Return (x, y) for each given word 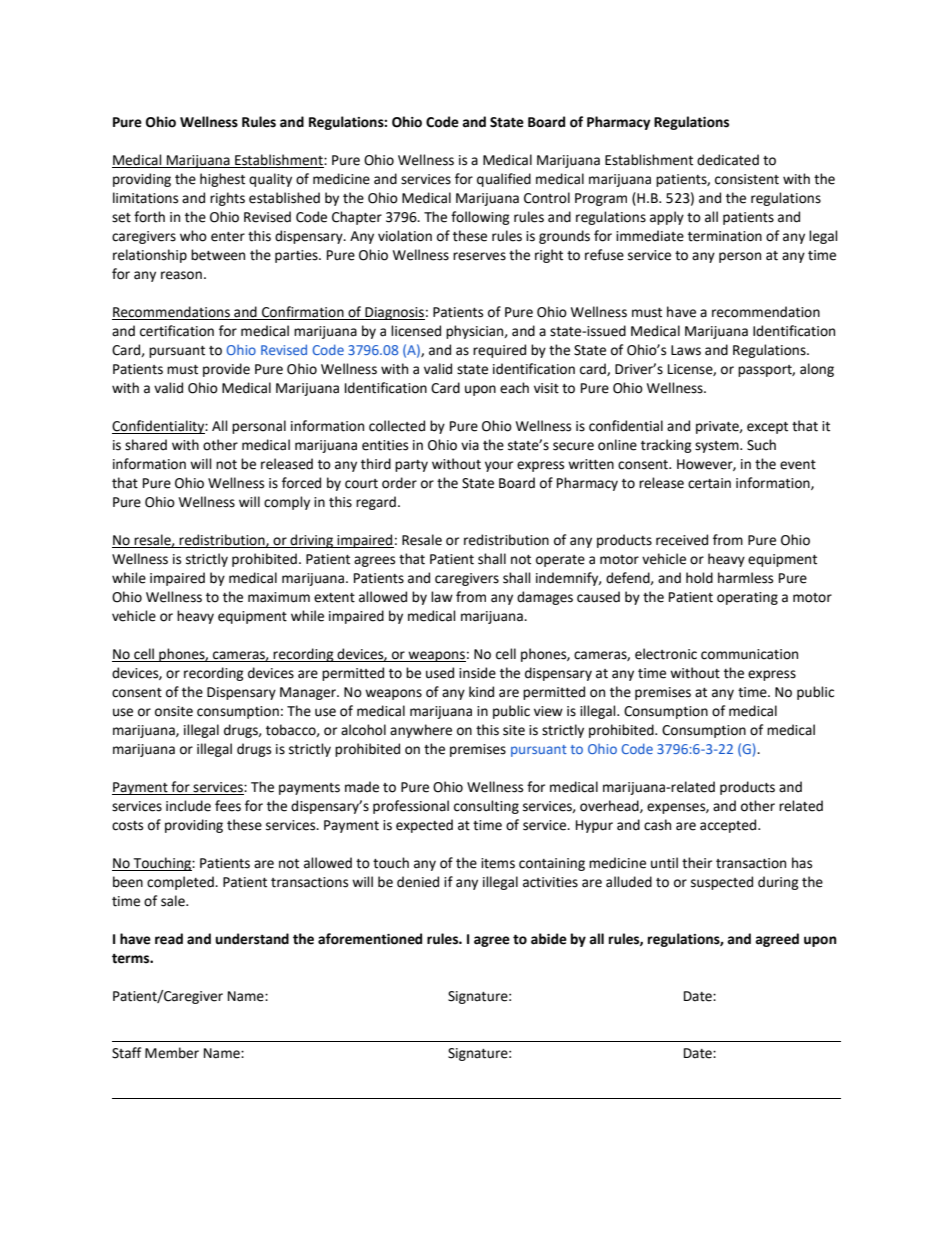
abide (549, 939)
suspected (722, 883)
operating (747, 598)
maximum (279, 597)
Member (172, 1053)
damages (545, 598)
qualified (504, 180)
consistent (747, 179)
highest (222, 180)
